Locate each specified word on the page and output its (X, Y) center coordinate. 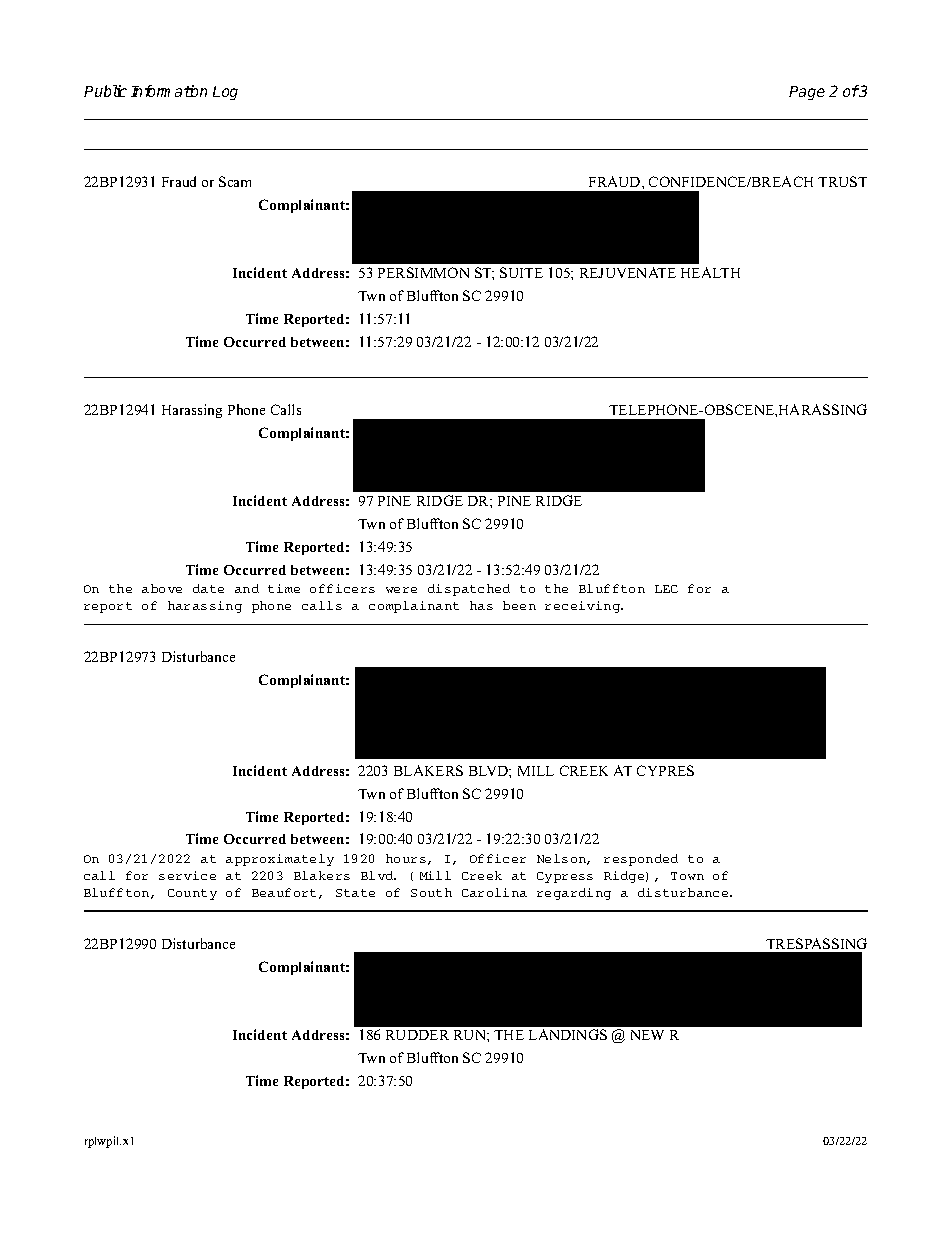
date (208, 588)
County (192, 894)
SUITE (521, 272)
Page (807, 93)
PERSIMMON (423, 272)
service (187, 875)
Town (687, 876)
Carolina (494, 892)
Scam (235, 181)
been (519, 605)
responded (641, 860)
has (481, 605)
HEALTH (710, 272)
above (162, 588)
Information (169, 91)
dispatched (469, 590)
